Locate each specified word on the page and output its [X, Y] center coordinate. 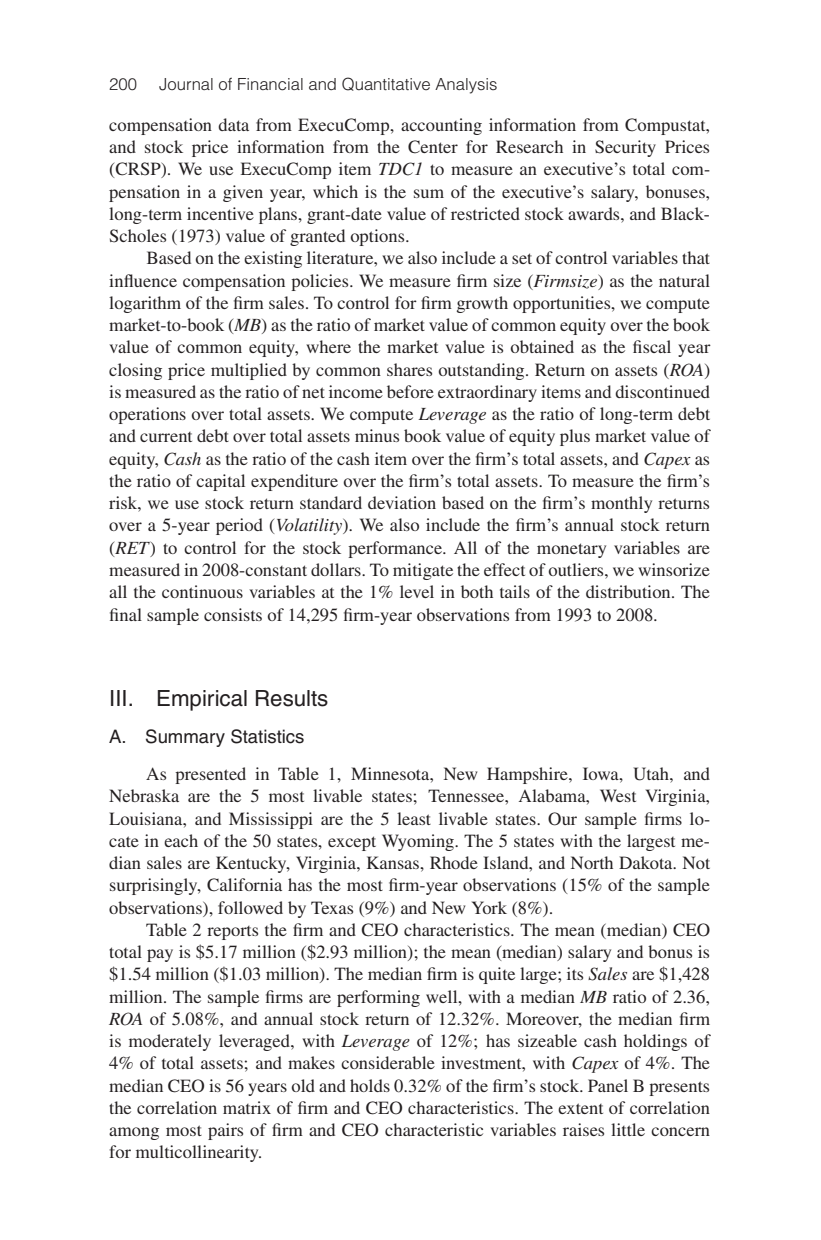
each [181, 840]
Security [625, 148]
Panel [608, 1085]
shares [409, 369]
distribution [629, 591]
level [417, 591]
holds [370, 1085]
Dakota [647, 862]
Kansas [394, 862]
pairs [225, 1131]
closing [135, 371]
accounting [441, 126]
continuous [202, 591]
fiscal [652, 346]
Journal [186, 84]
